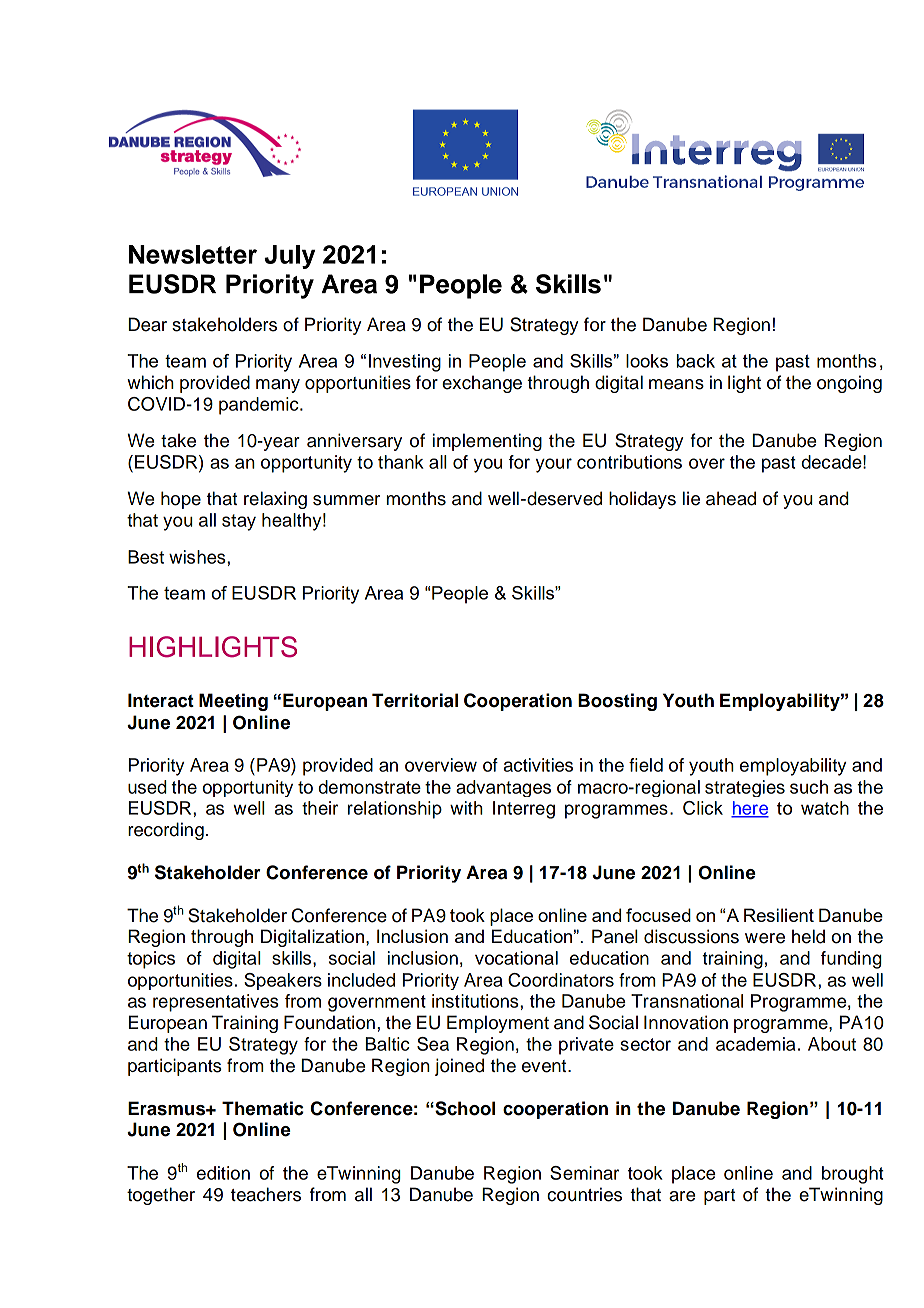  I want to click on Seminar, so click(584, 1173).
